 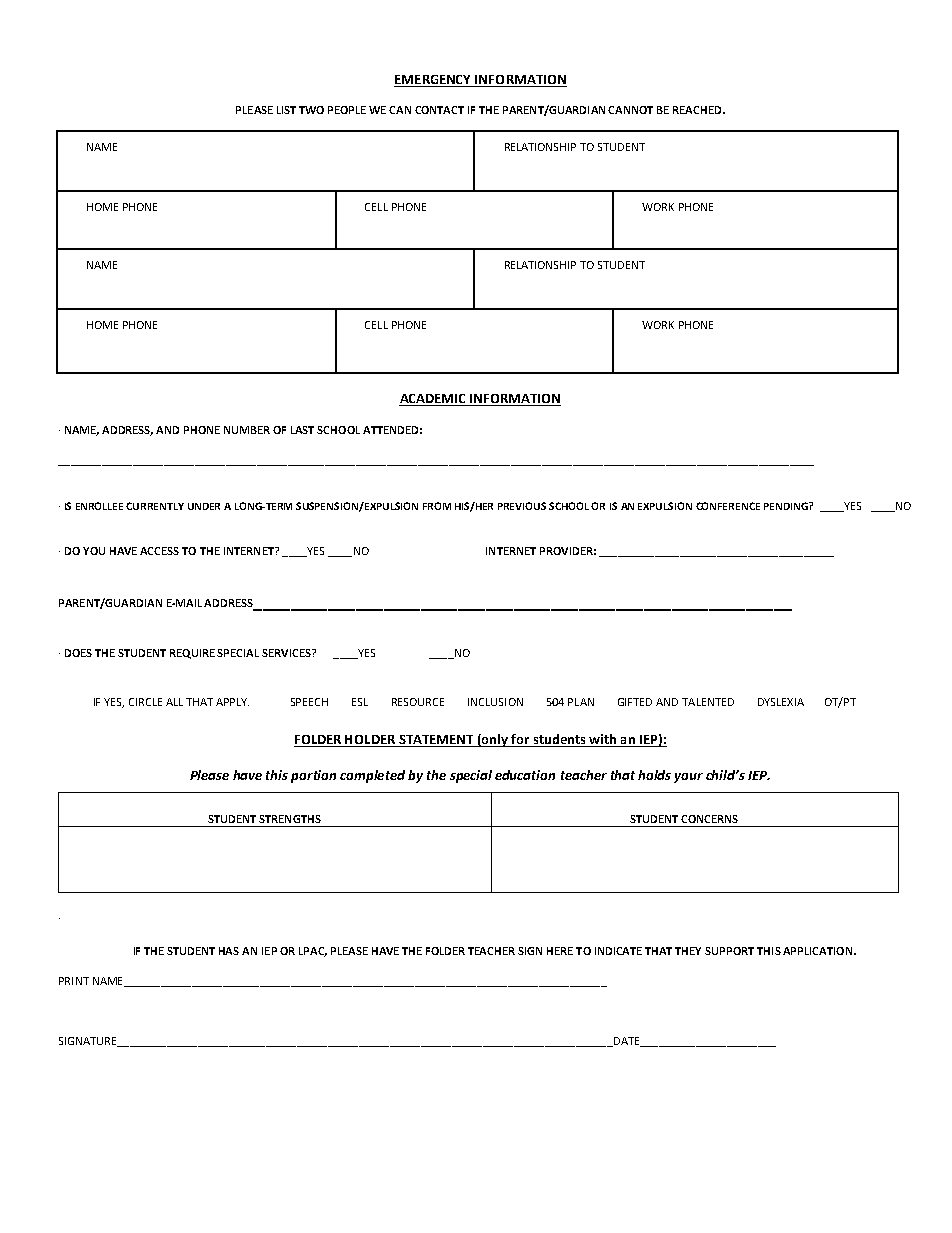 I want to click on EMERGENCY, so click(x=434, y=81).
